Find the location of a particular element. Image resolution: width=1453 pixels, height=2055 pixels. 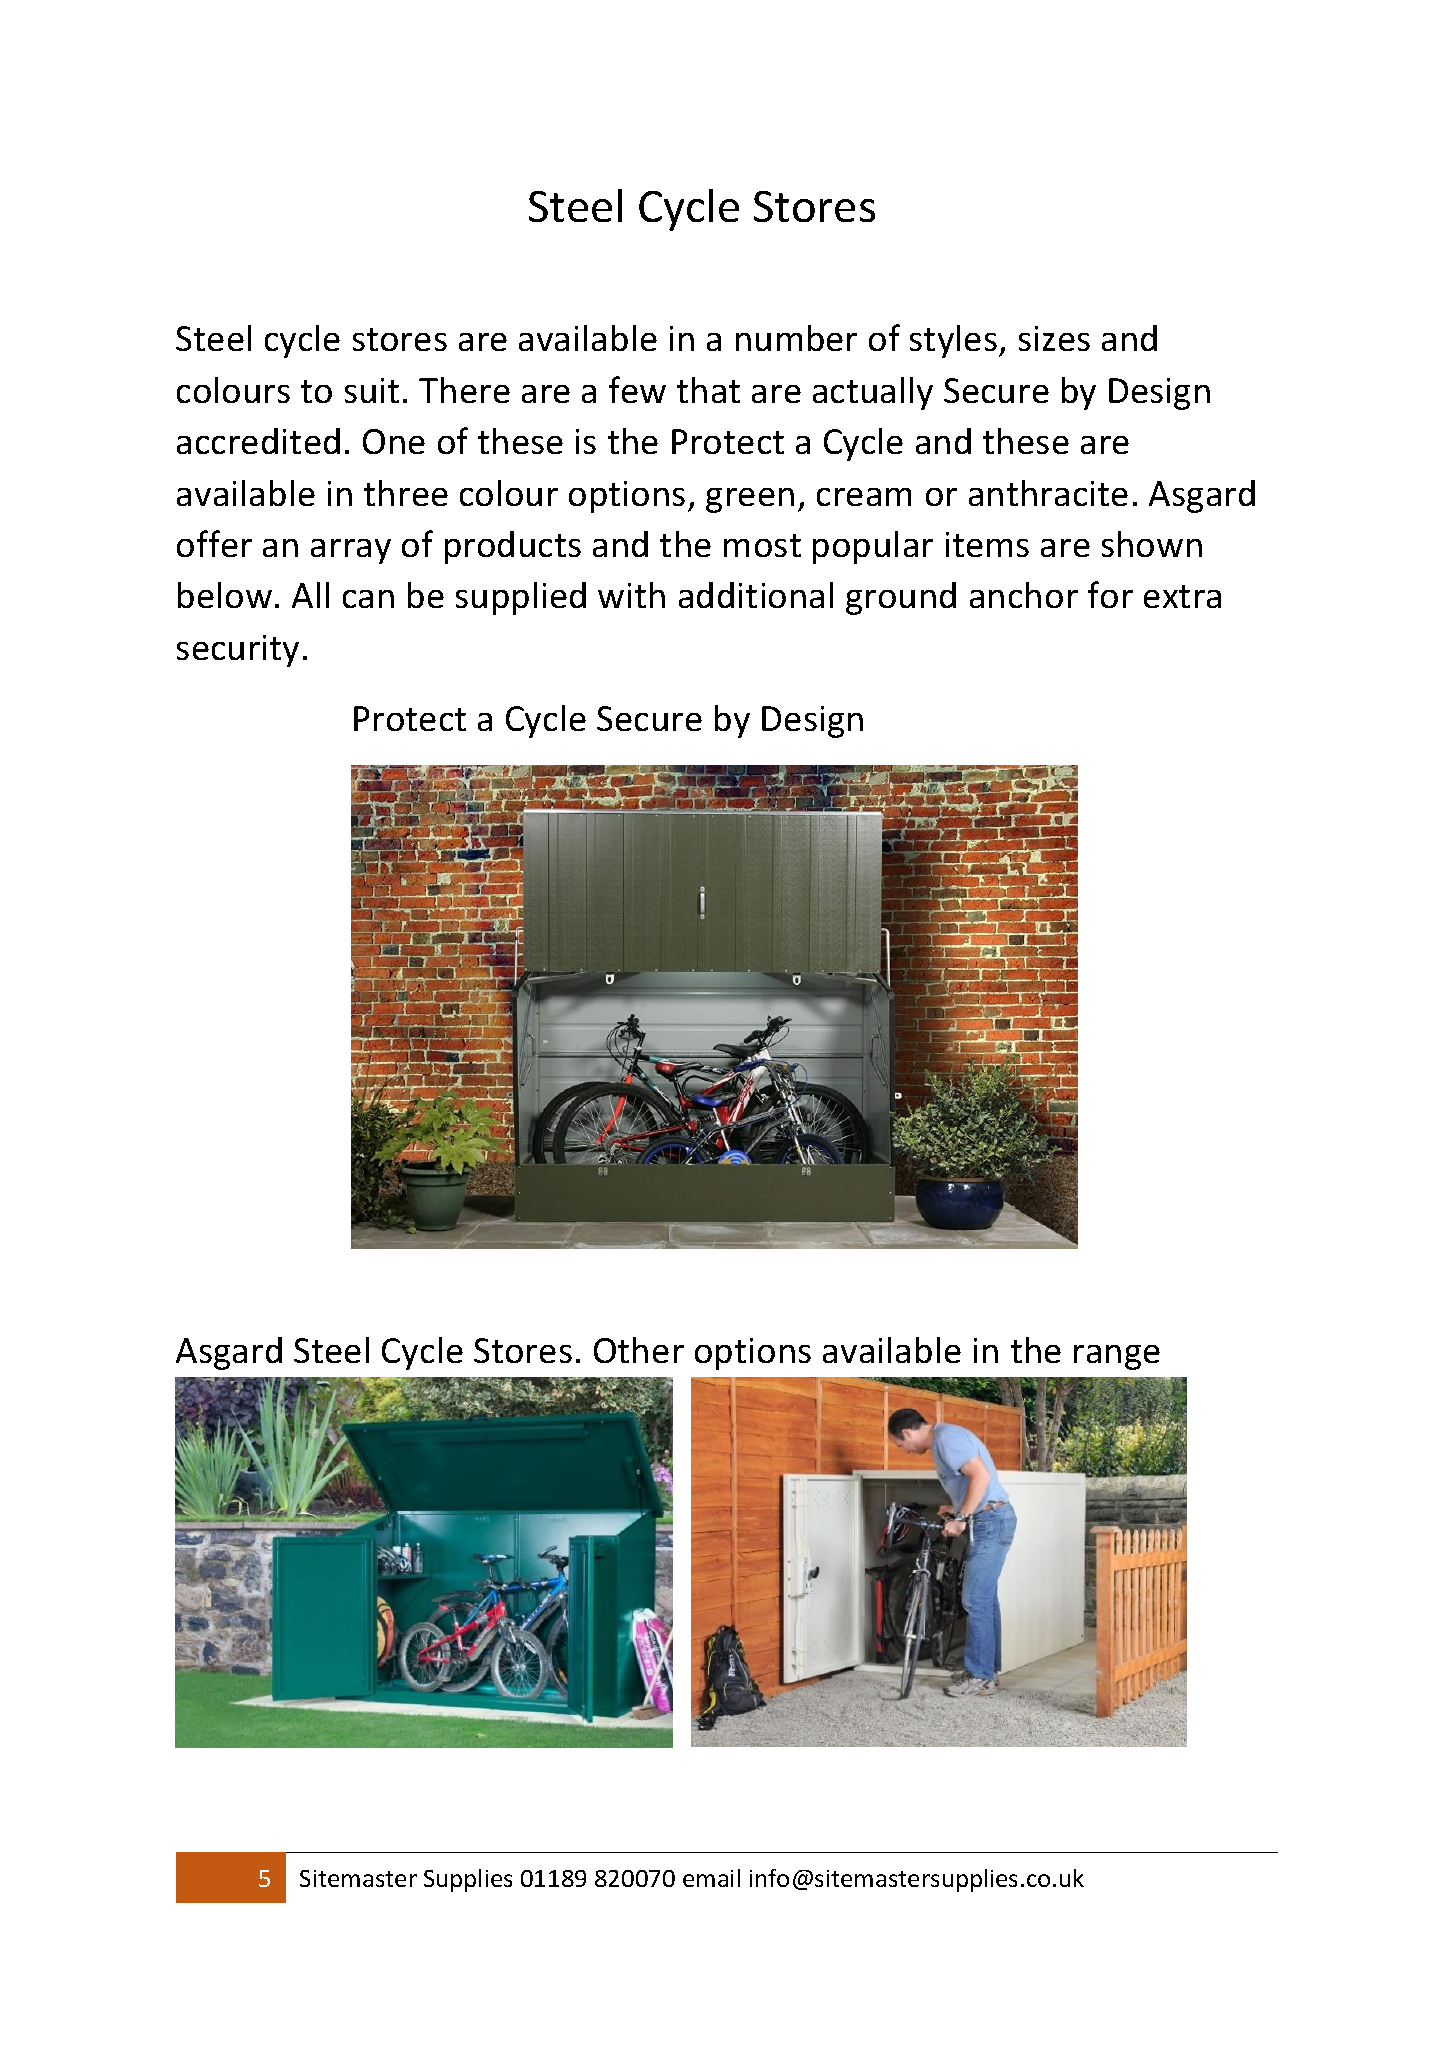

suit is located at coordinates (372, 390).
